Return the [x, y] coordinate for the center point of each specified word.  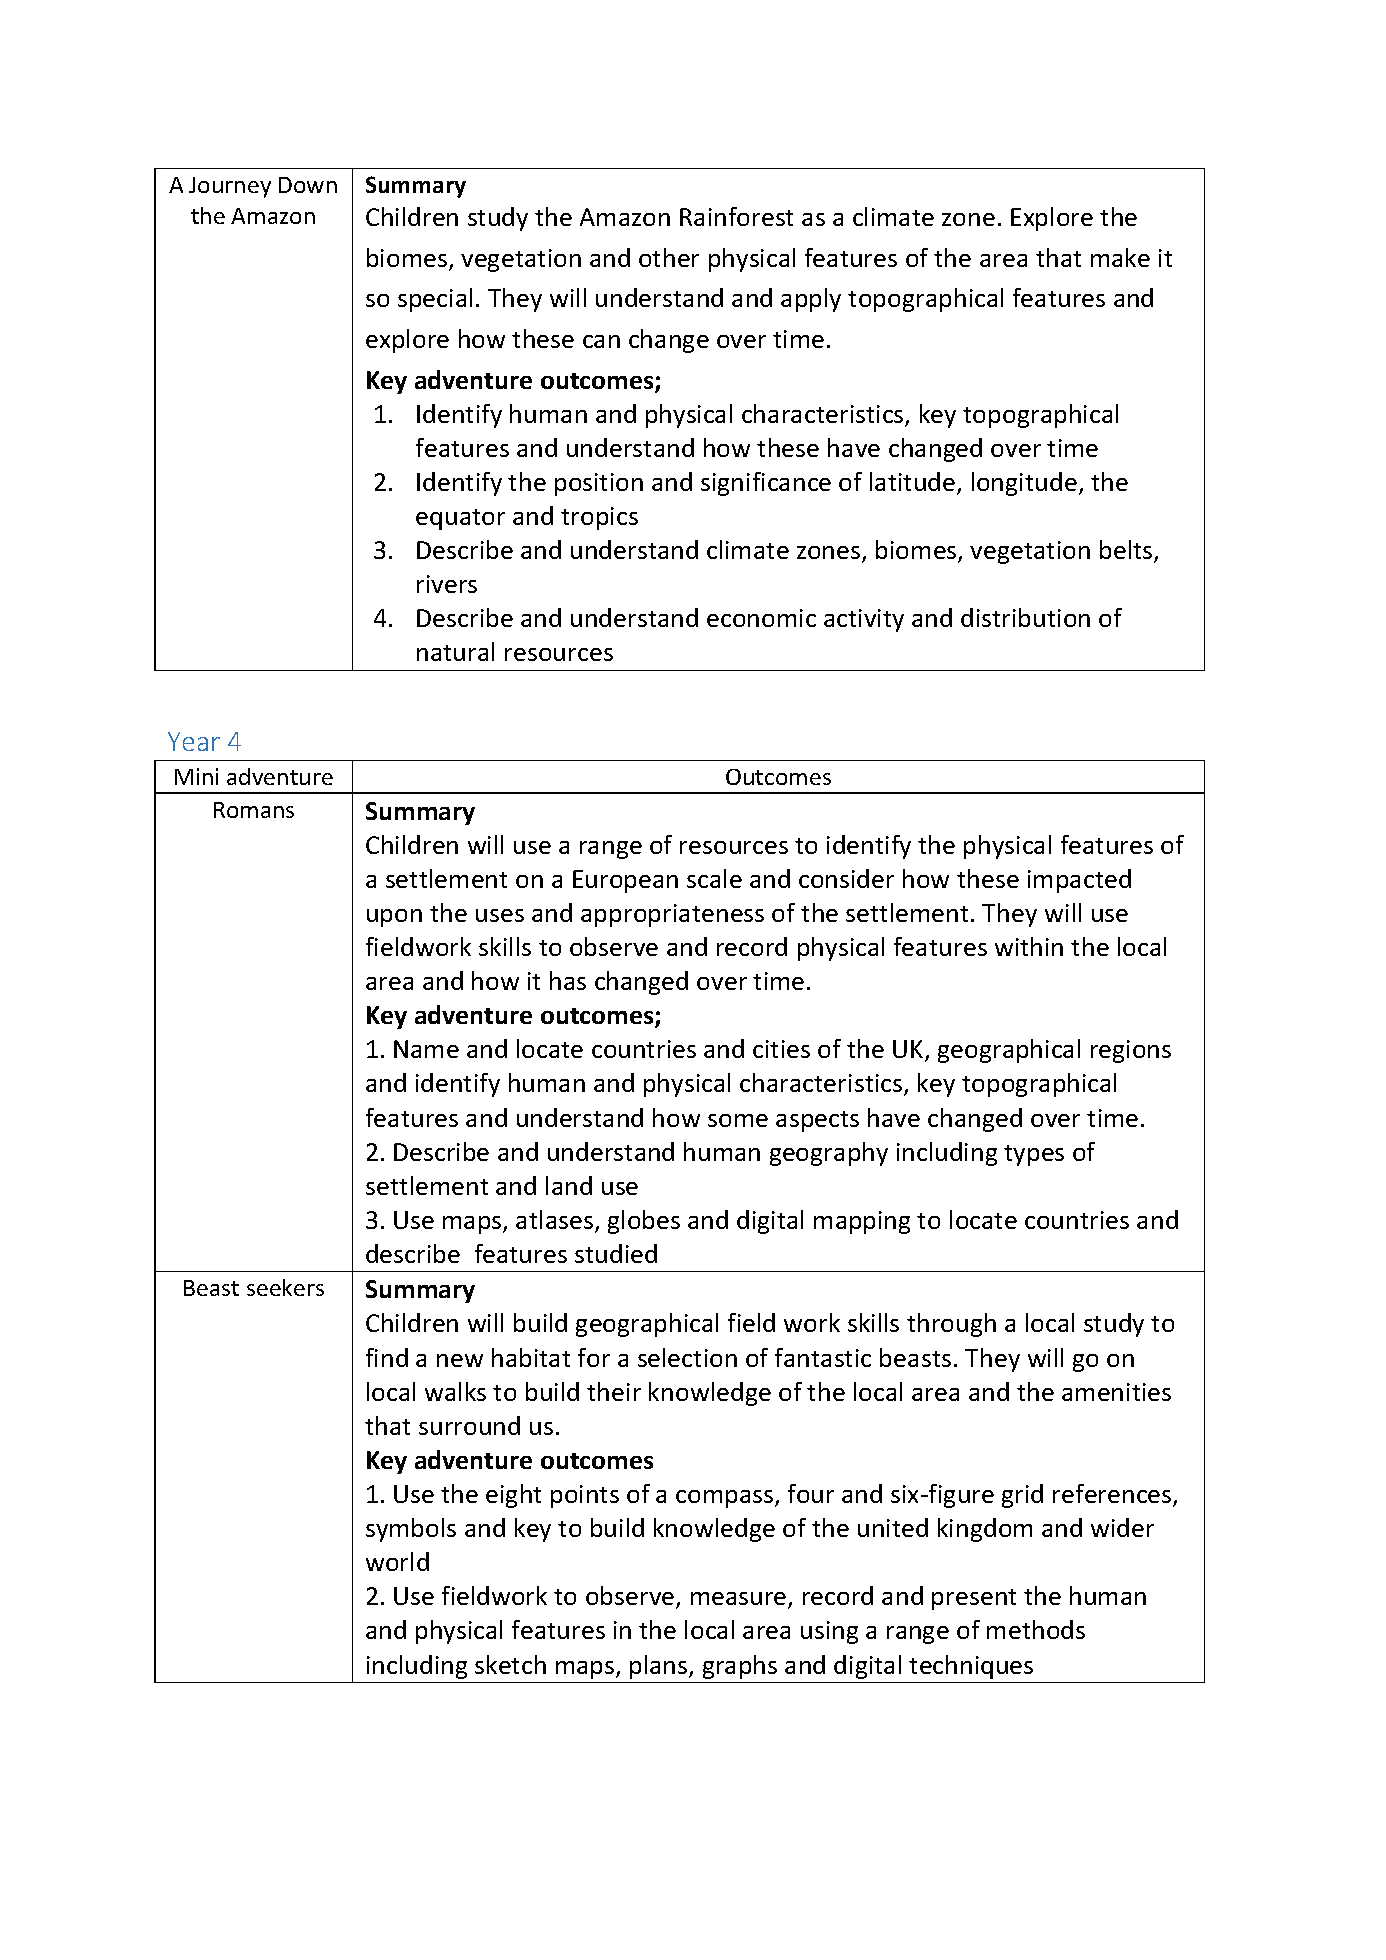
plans [660, 1667]
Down [308, 185]
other [669, 257]
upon [394, 918]
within [1029, 946]
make [1120, 257]
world [397, 1561]
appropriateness [672, 915]
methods [1036, 1629]
